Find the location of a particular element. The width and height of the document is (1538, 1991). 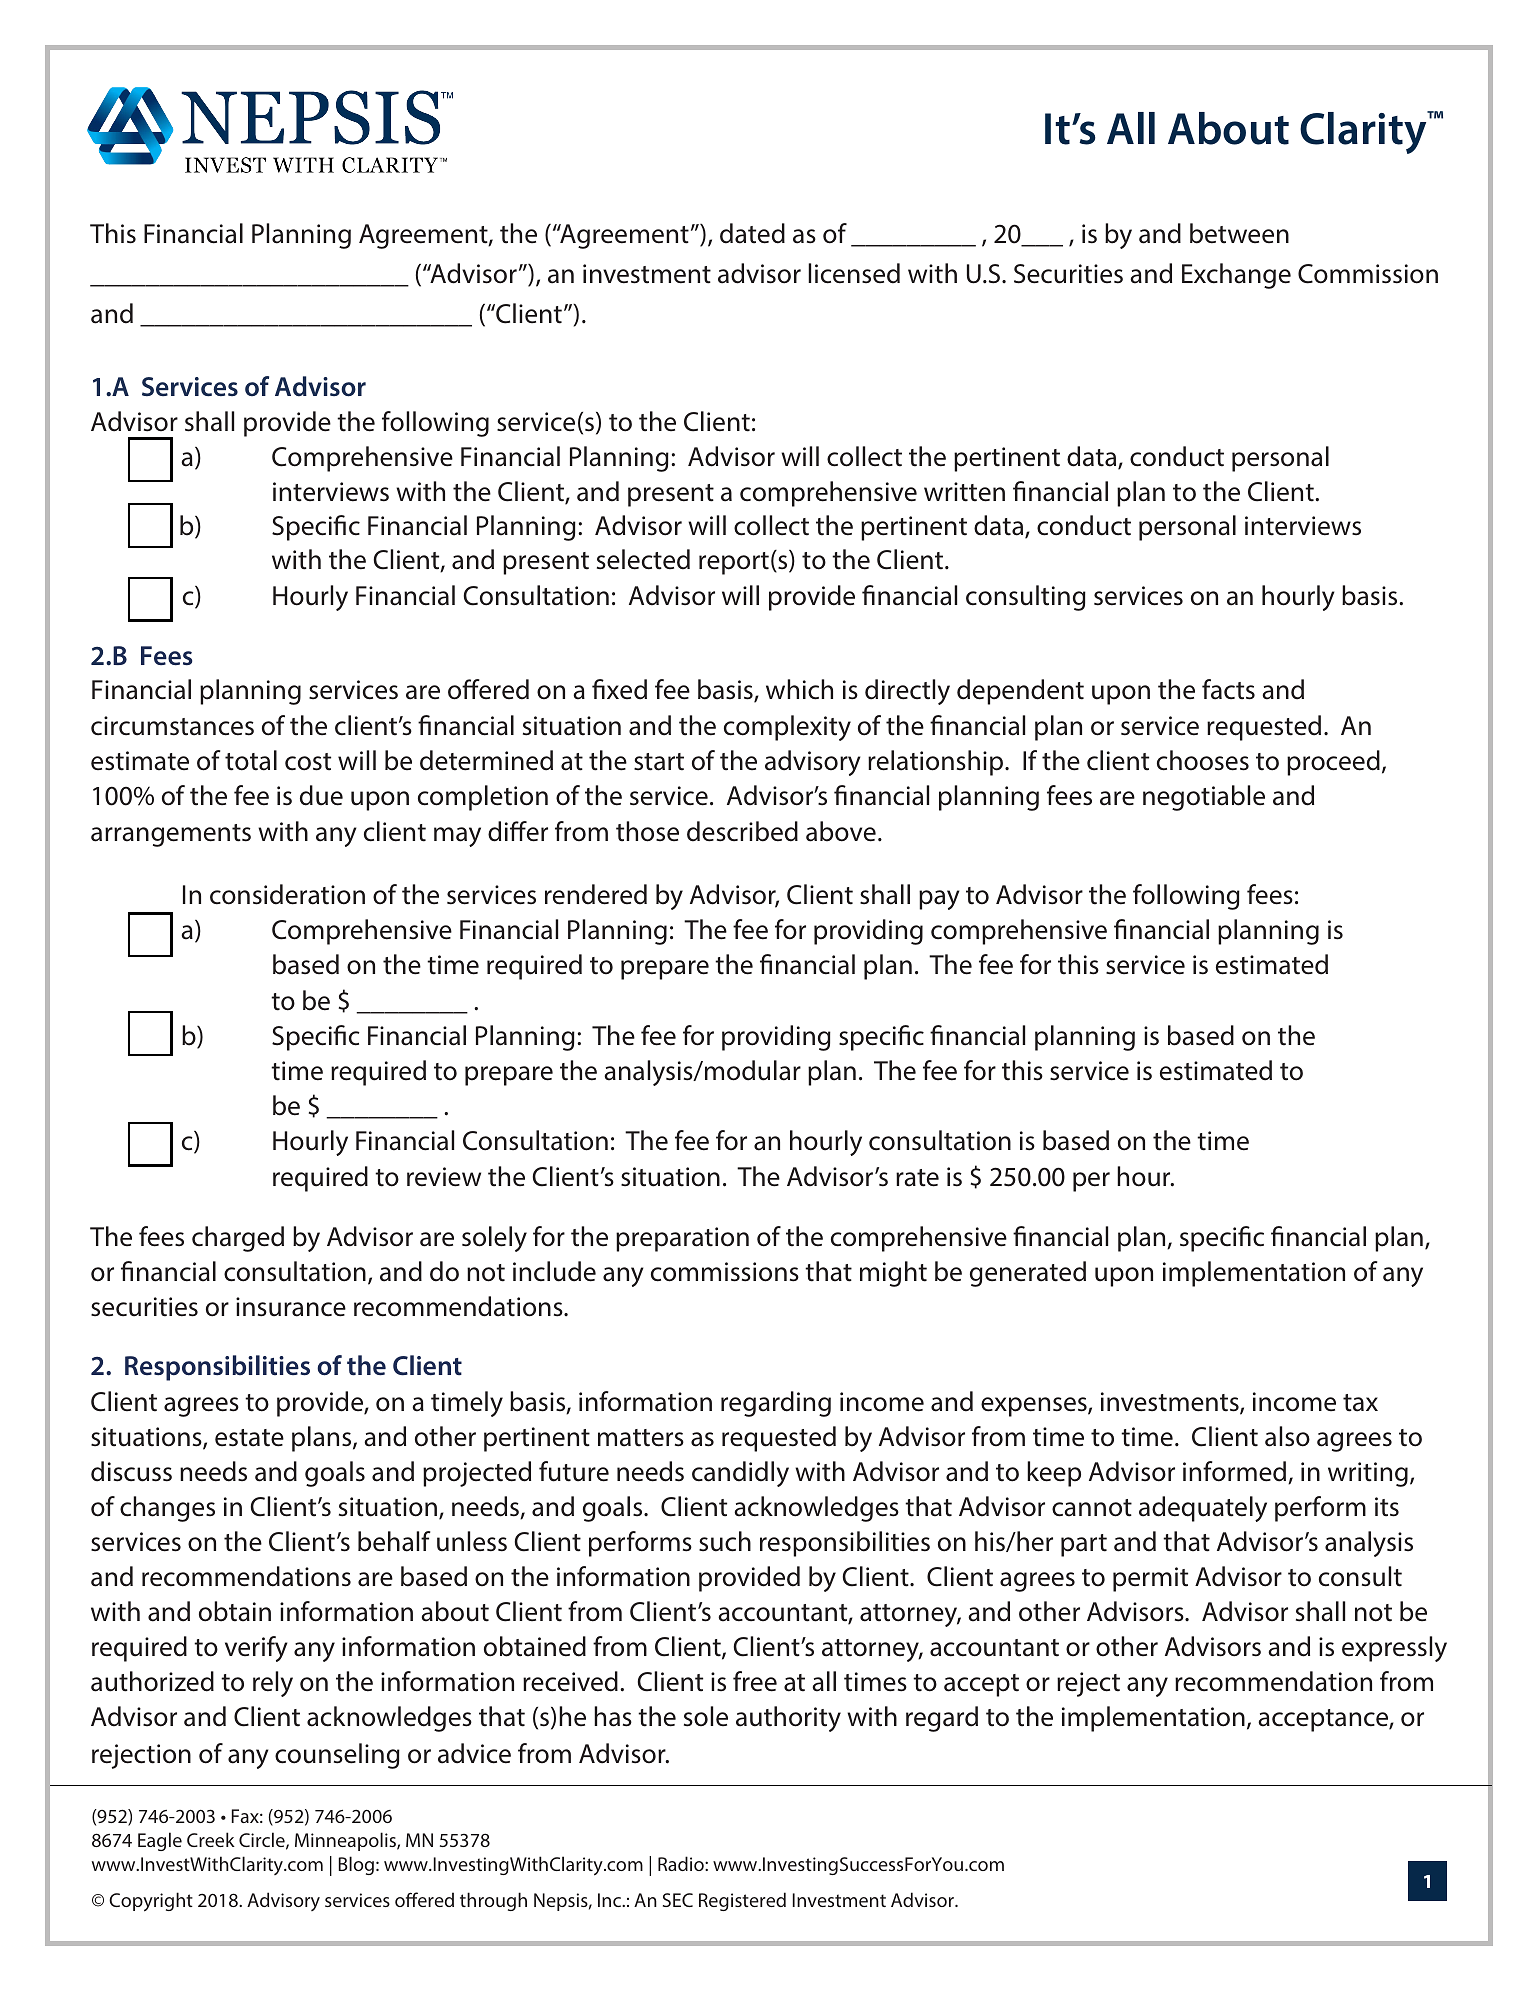

pay is located at coordinates (939, 900).
